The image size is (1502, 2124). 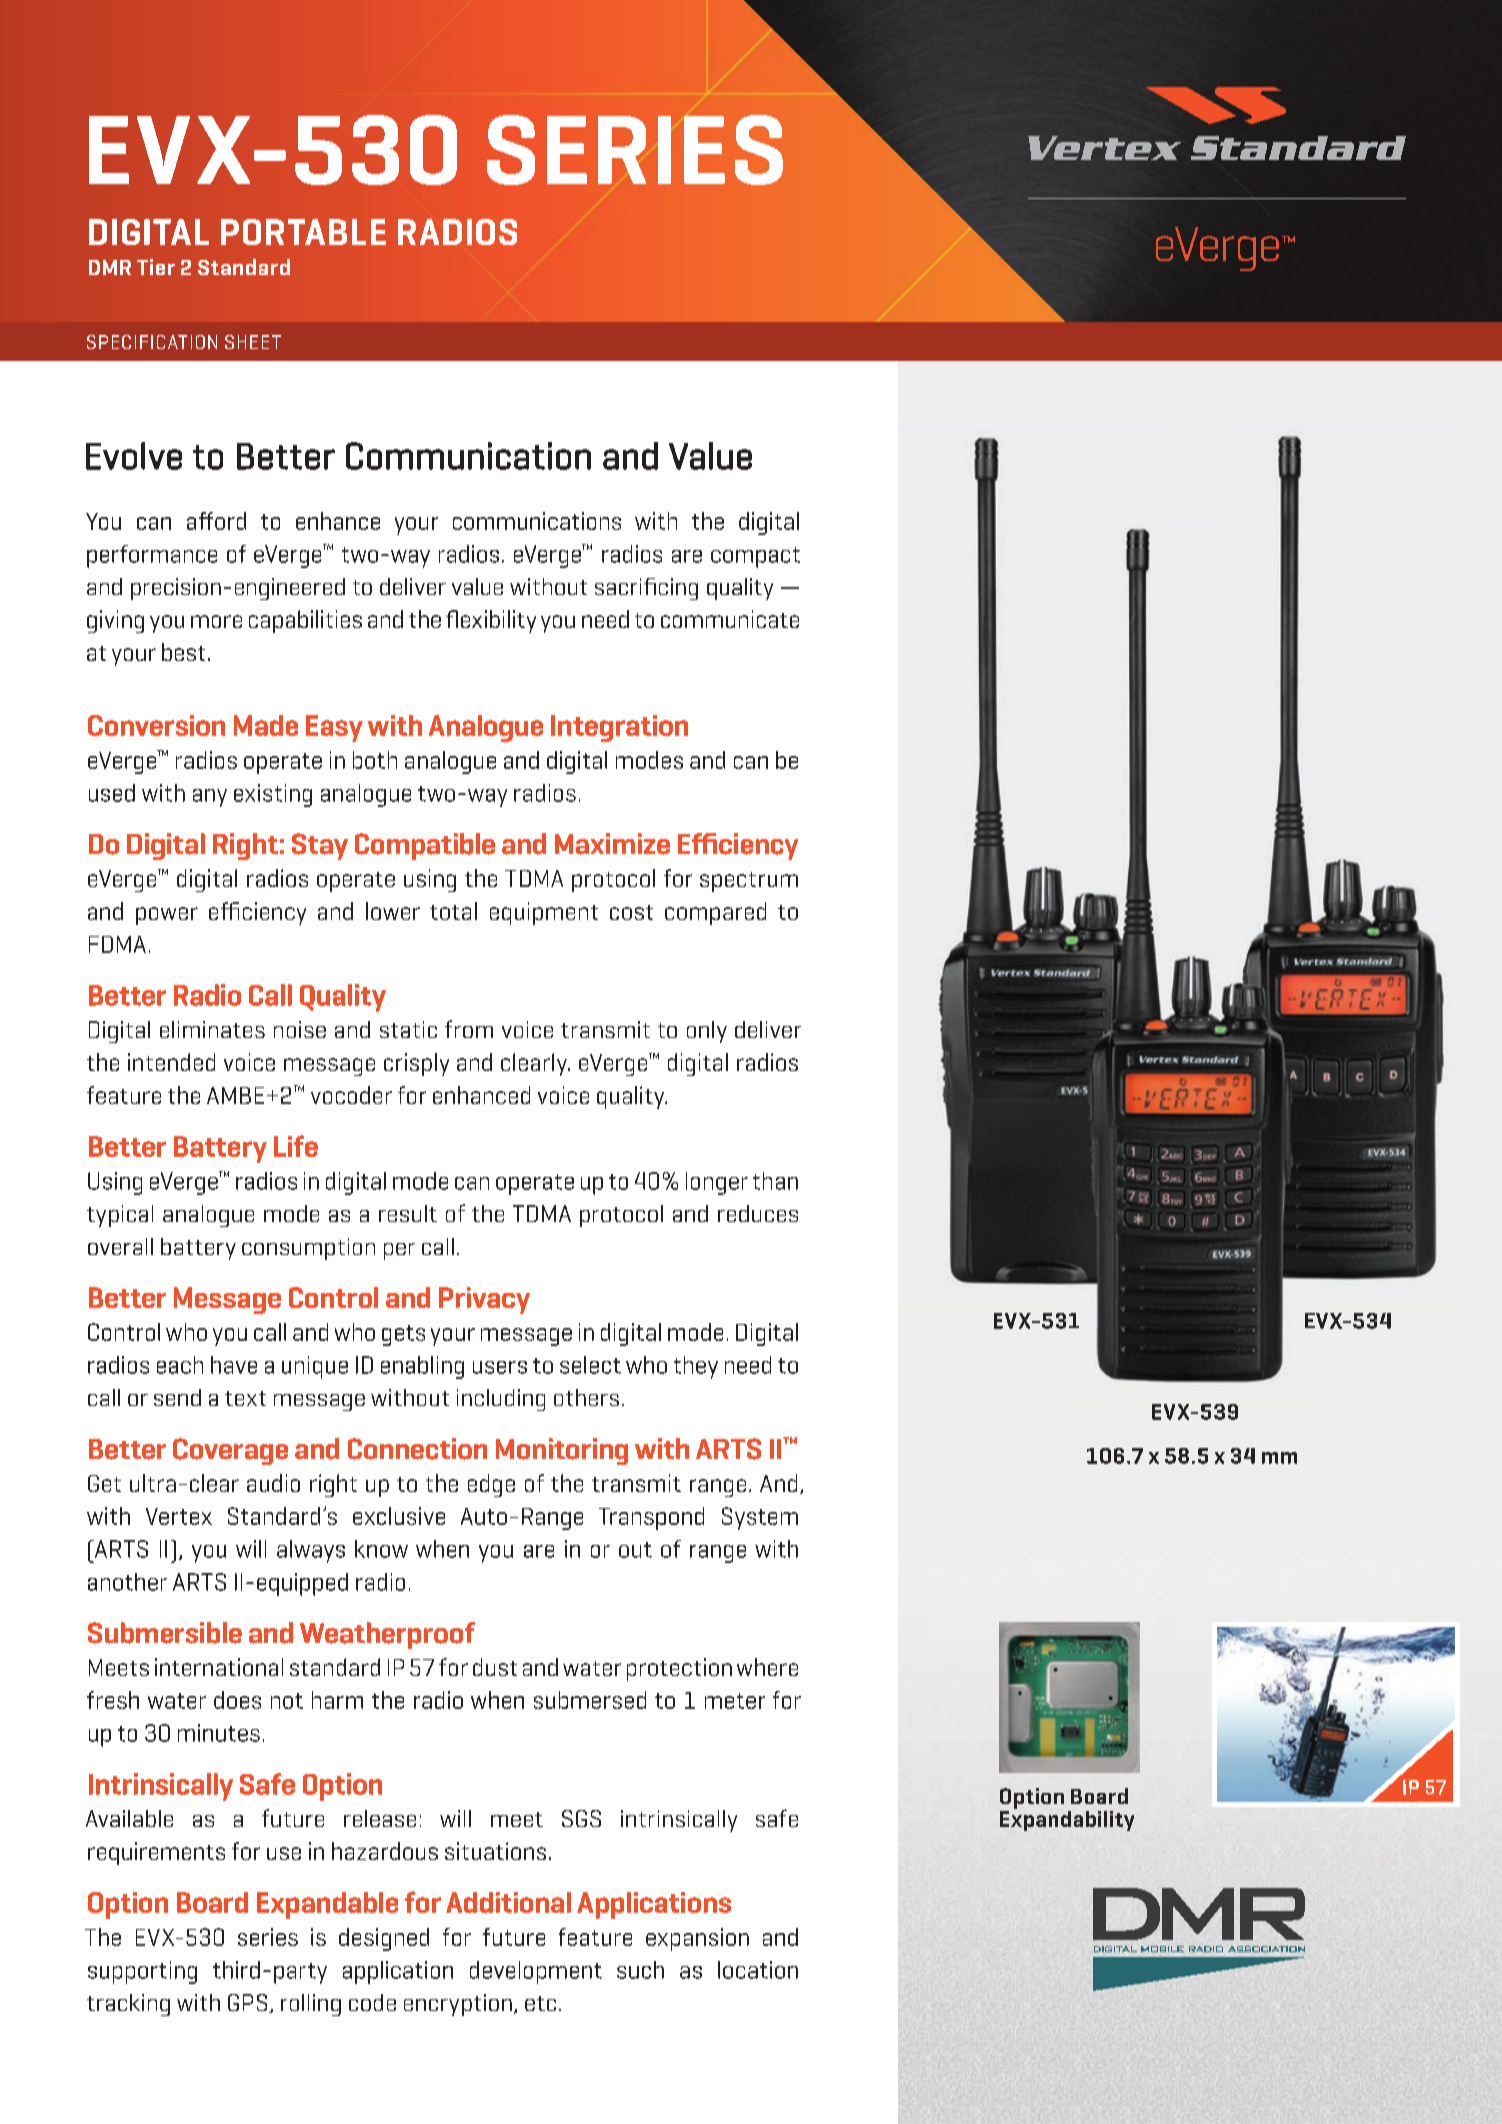 What do you see at coordinates (142, 1972) in the screenshot?
I see `supporting` at bounding box center [142, 1972].
